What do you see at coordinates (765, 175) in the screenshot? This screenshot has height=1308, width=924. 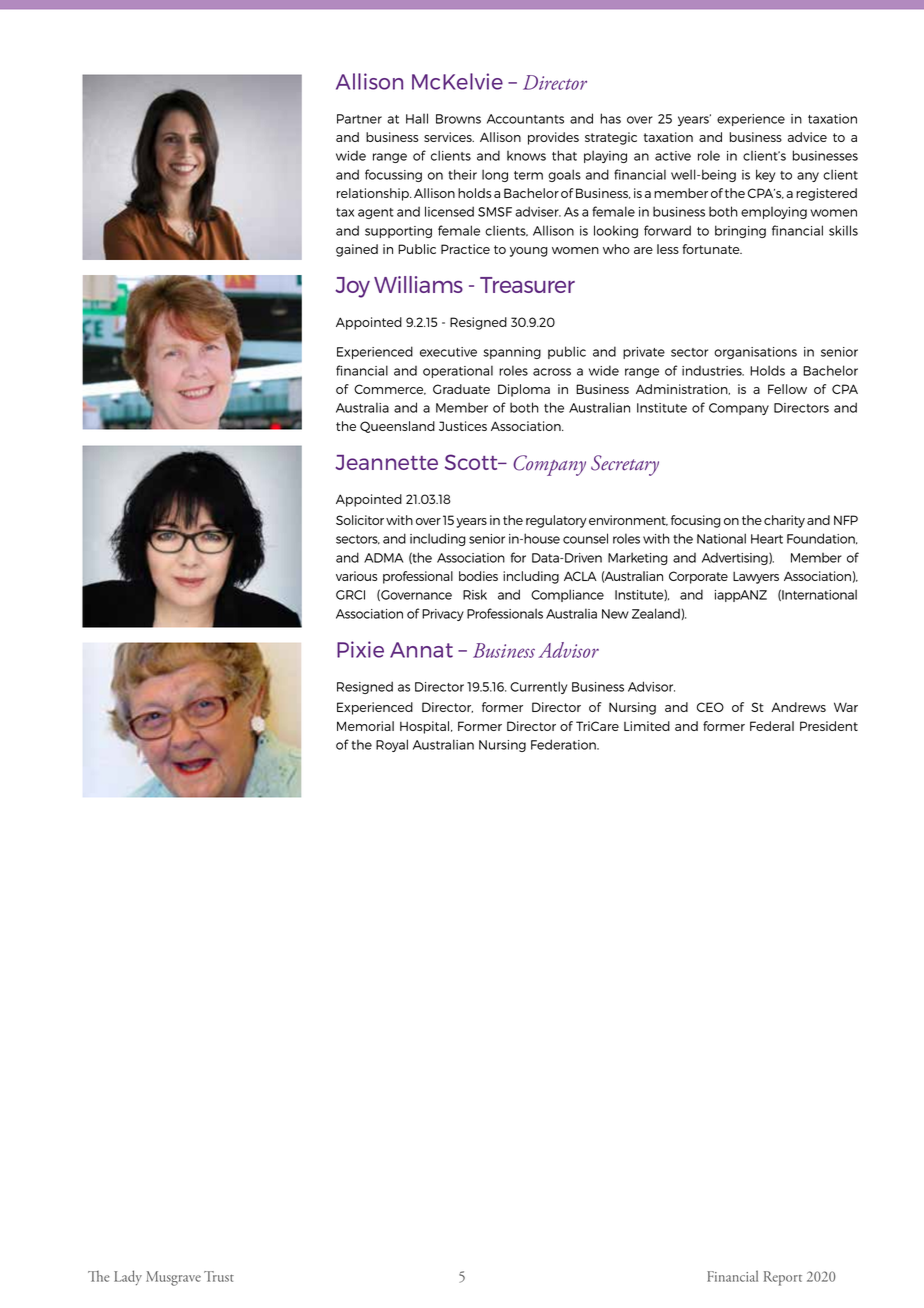 I see `key` at bounding box center [765, 175].
